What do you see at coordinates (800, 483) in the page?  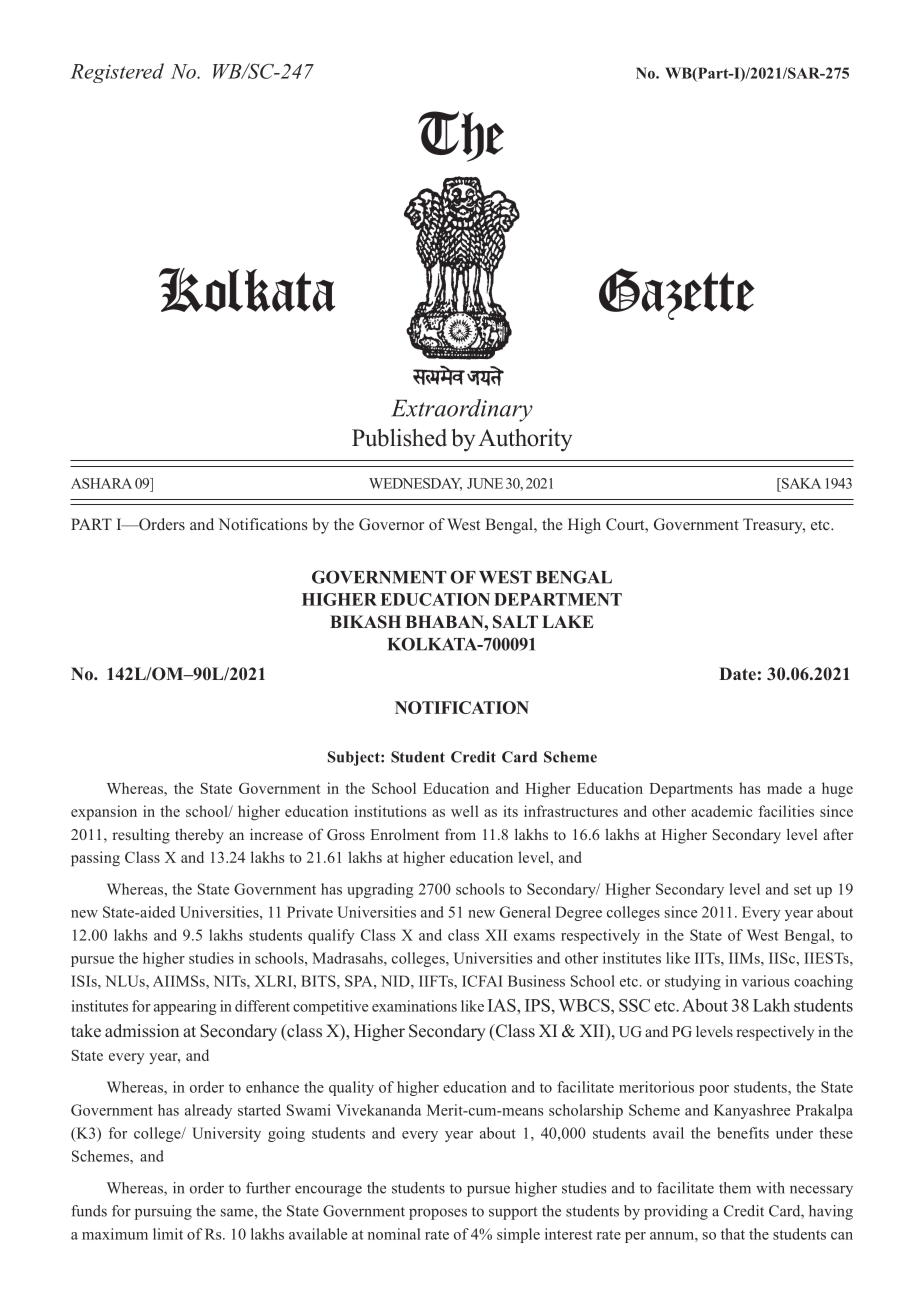 I see `SAKA` at bounding box center [800, 483].
